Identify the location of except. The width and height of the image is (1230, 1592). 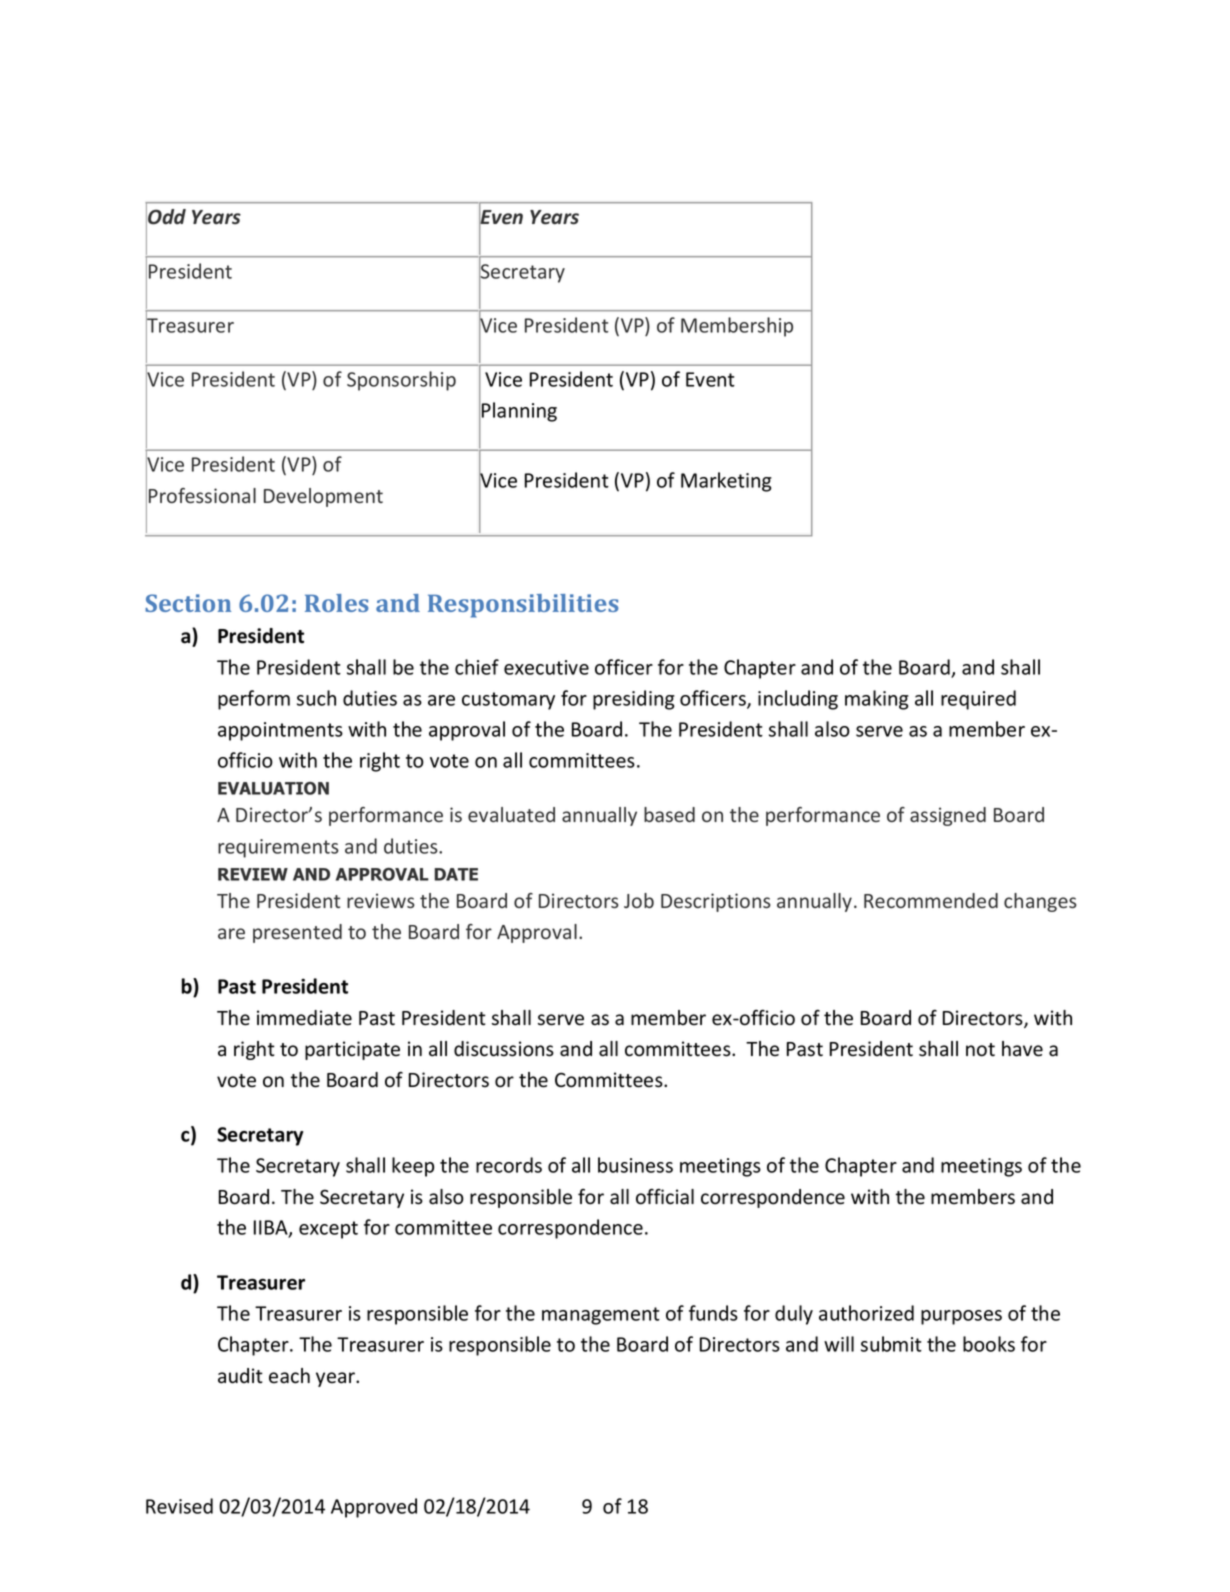
(328, 1230).
